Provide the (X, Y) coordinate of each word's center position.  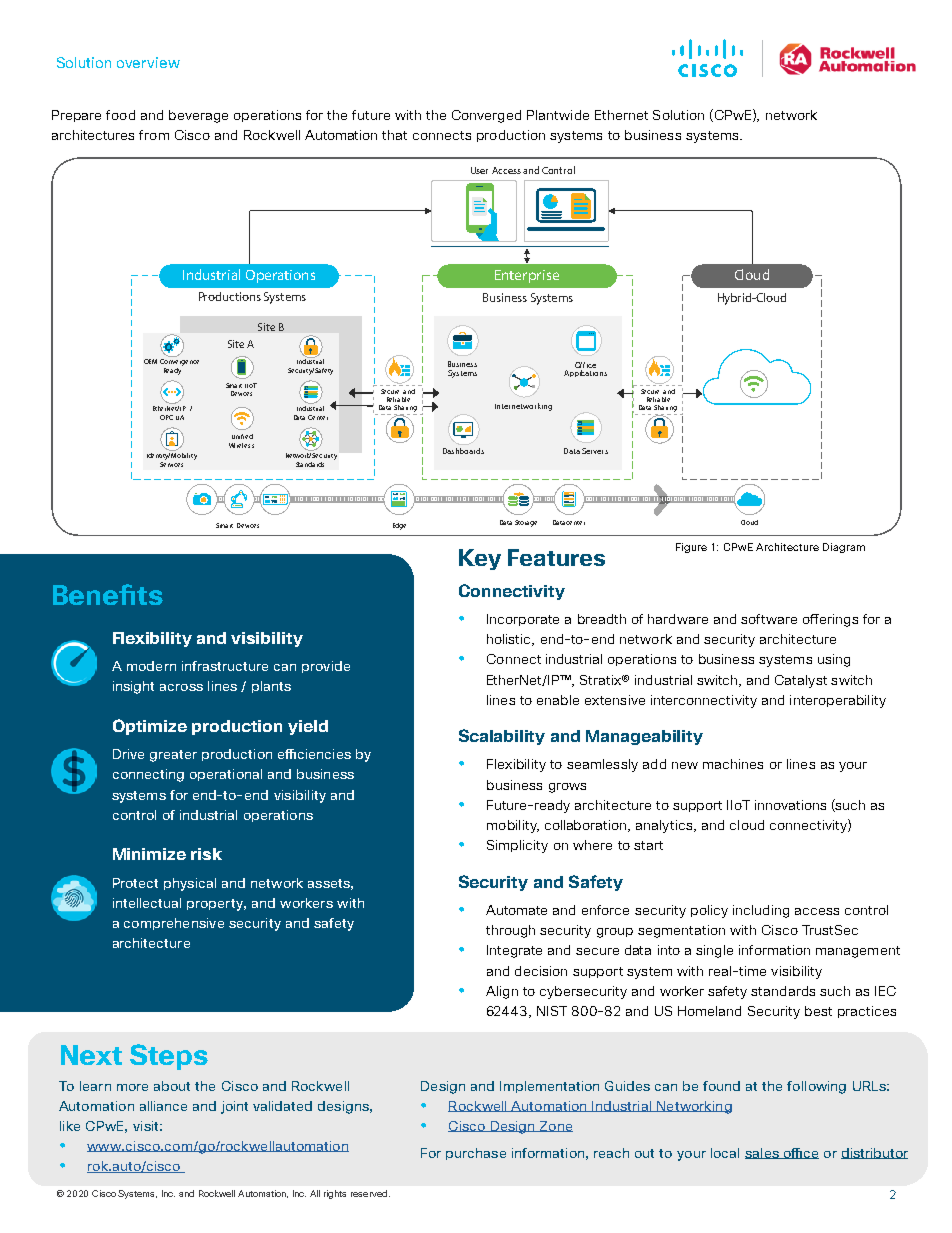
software (769, 619)
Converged (486, 116)
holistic (510, 640)
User (479, 170)
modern (151, 666)
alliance (163, 1106)
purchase (476, 1154)
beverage (198, 116)
